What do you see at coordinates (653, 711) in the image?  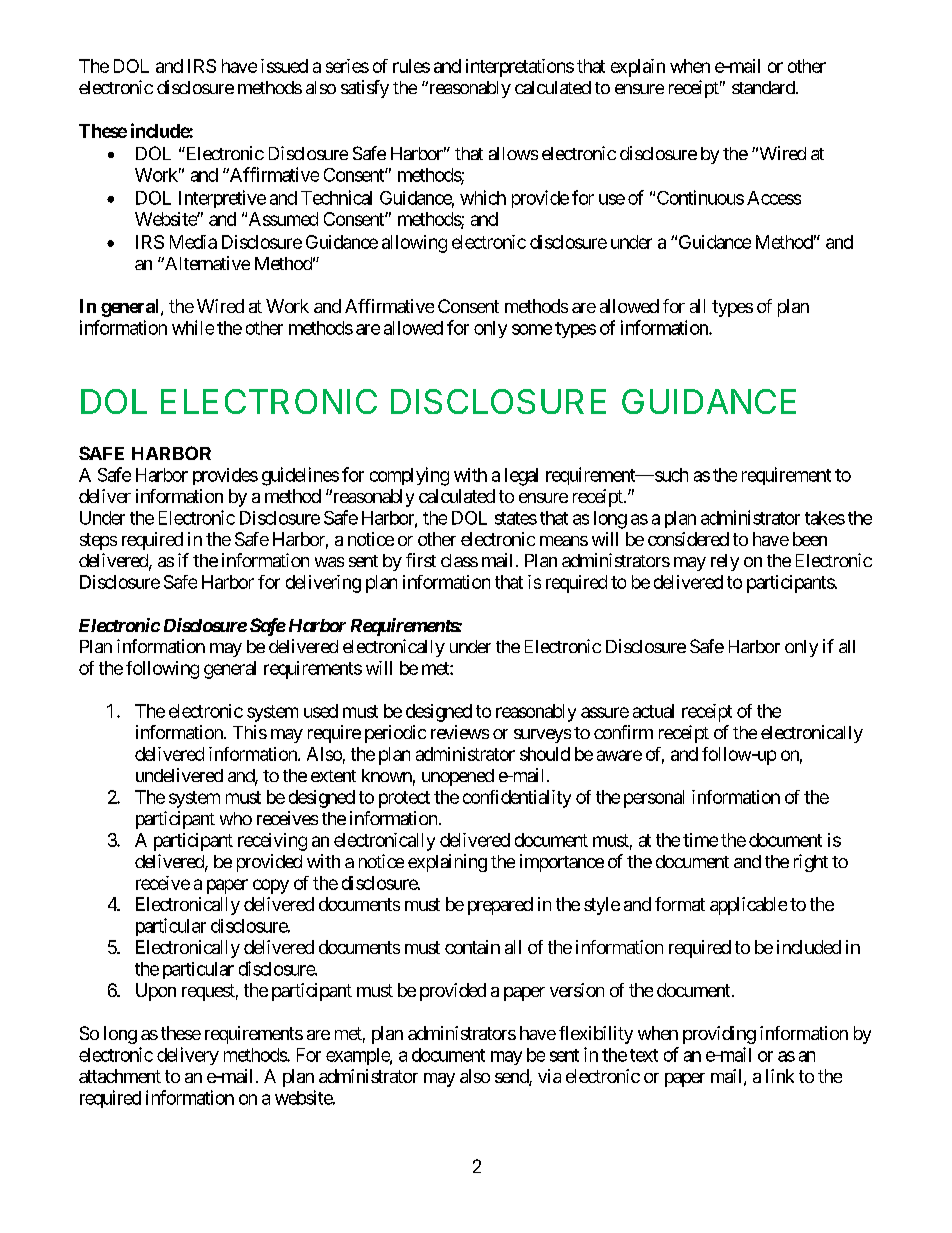 I see `actual` at bounding box center [653, 711].
